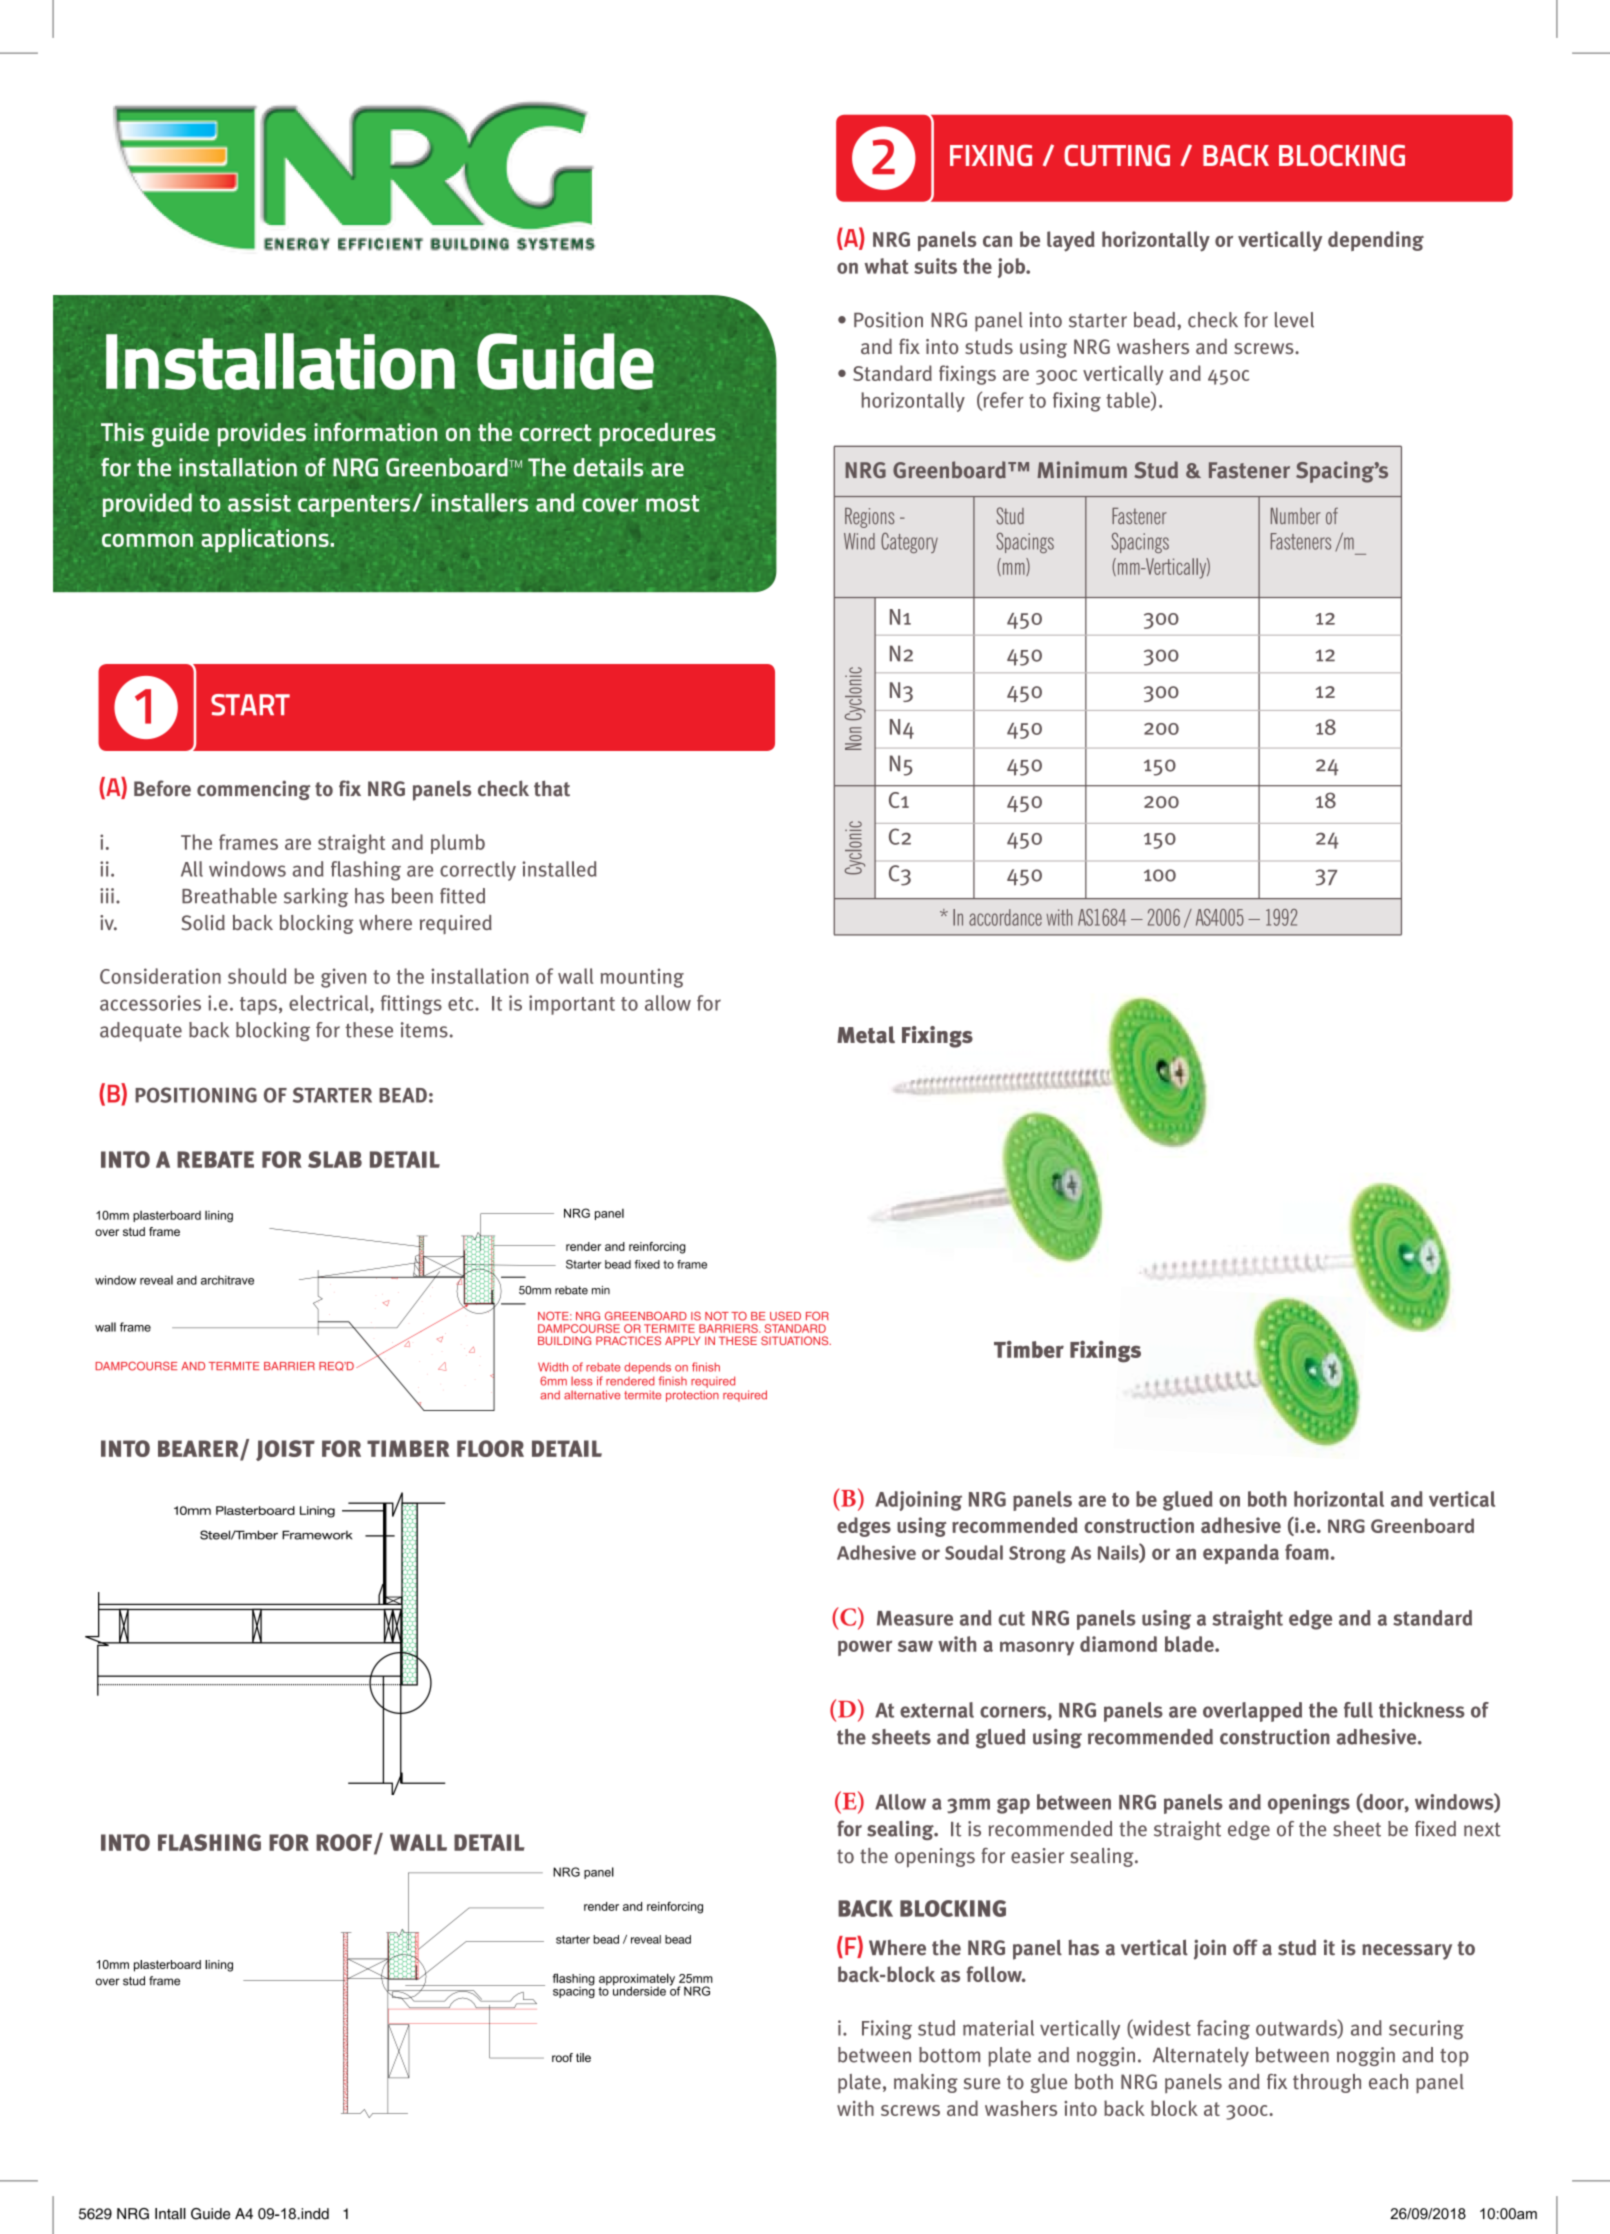 The image size is (1610, 2234). Describe the element at coordinates (1376, 241) in the image. I see `depending` at that location.
